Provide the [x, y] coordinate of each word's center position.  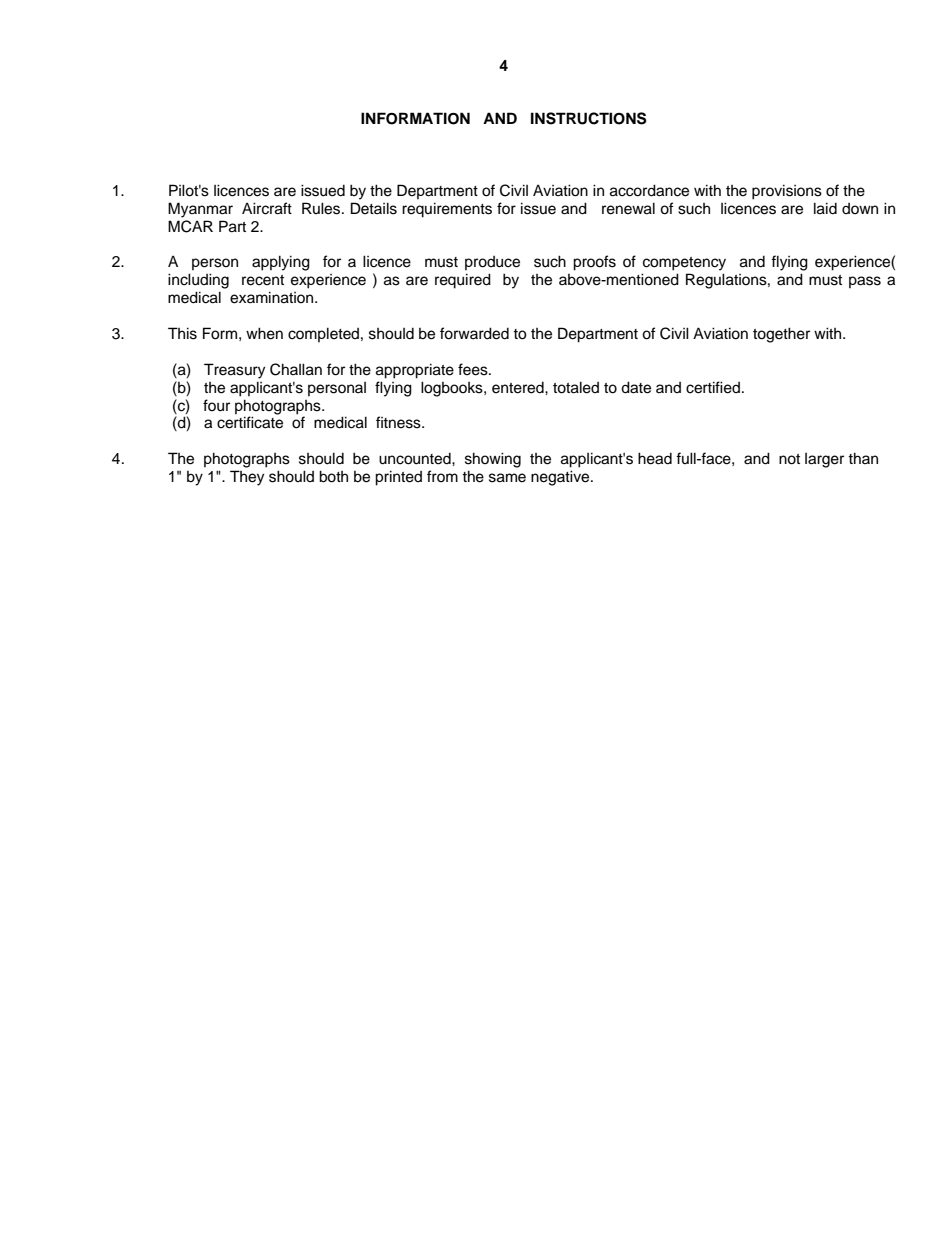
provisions [787, 192]
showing [493, 460]
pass [865, 282]
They [247, 478]
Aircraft [267, 208]
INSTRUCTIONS [589, 118]
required [463, 281]
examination [273, 297]
